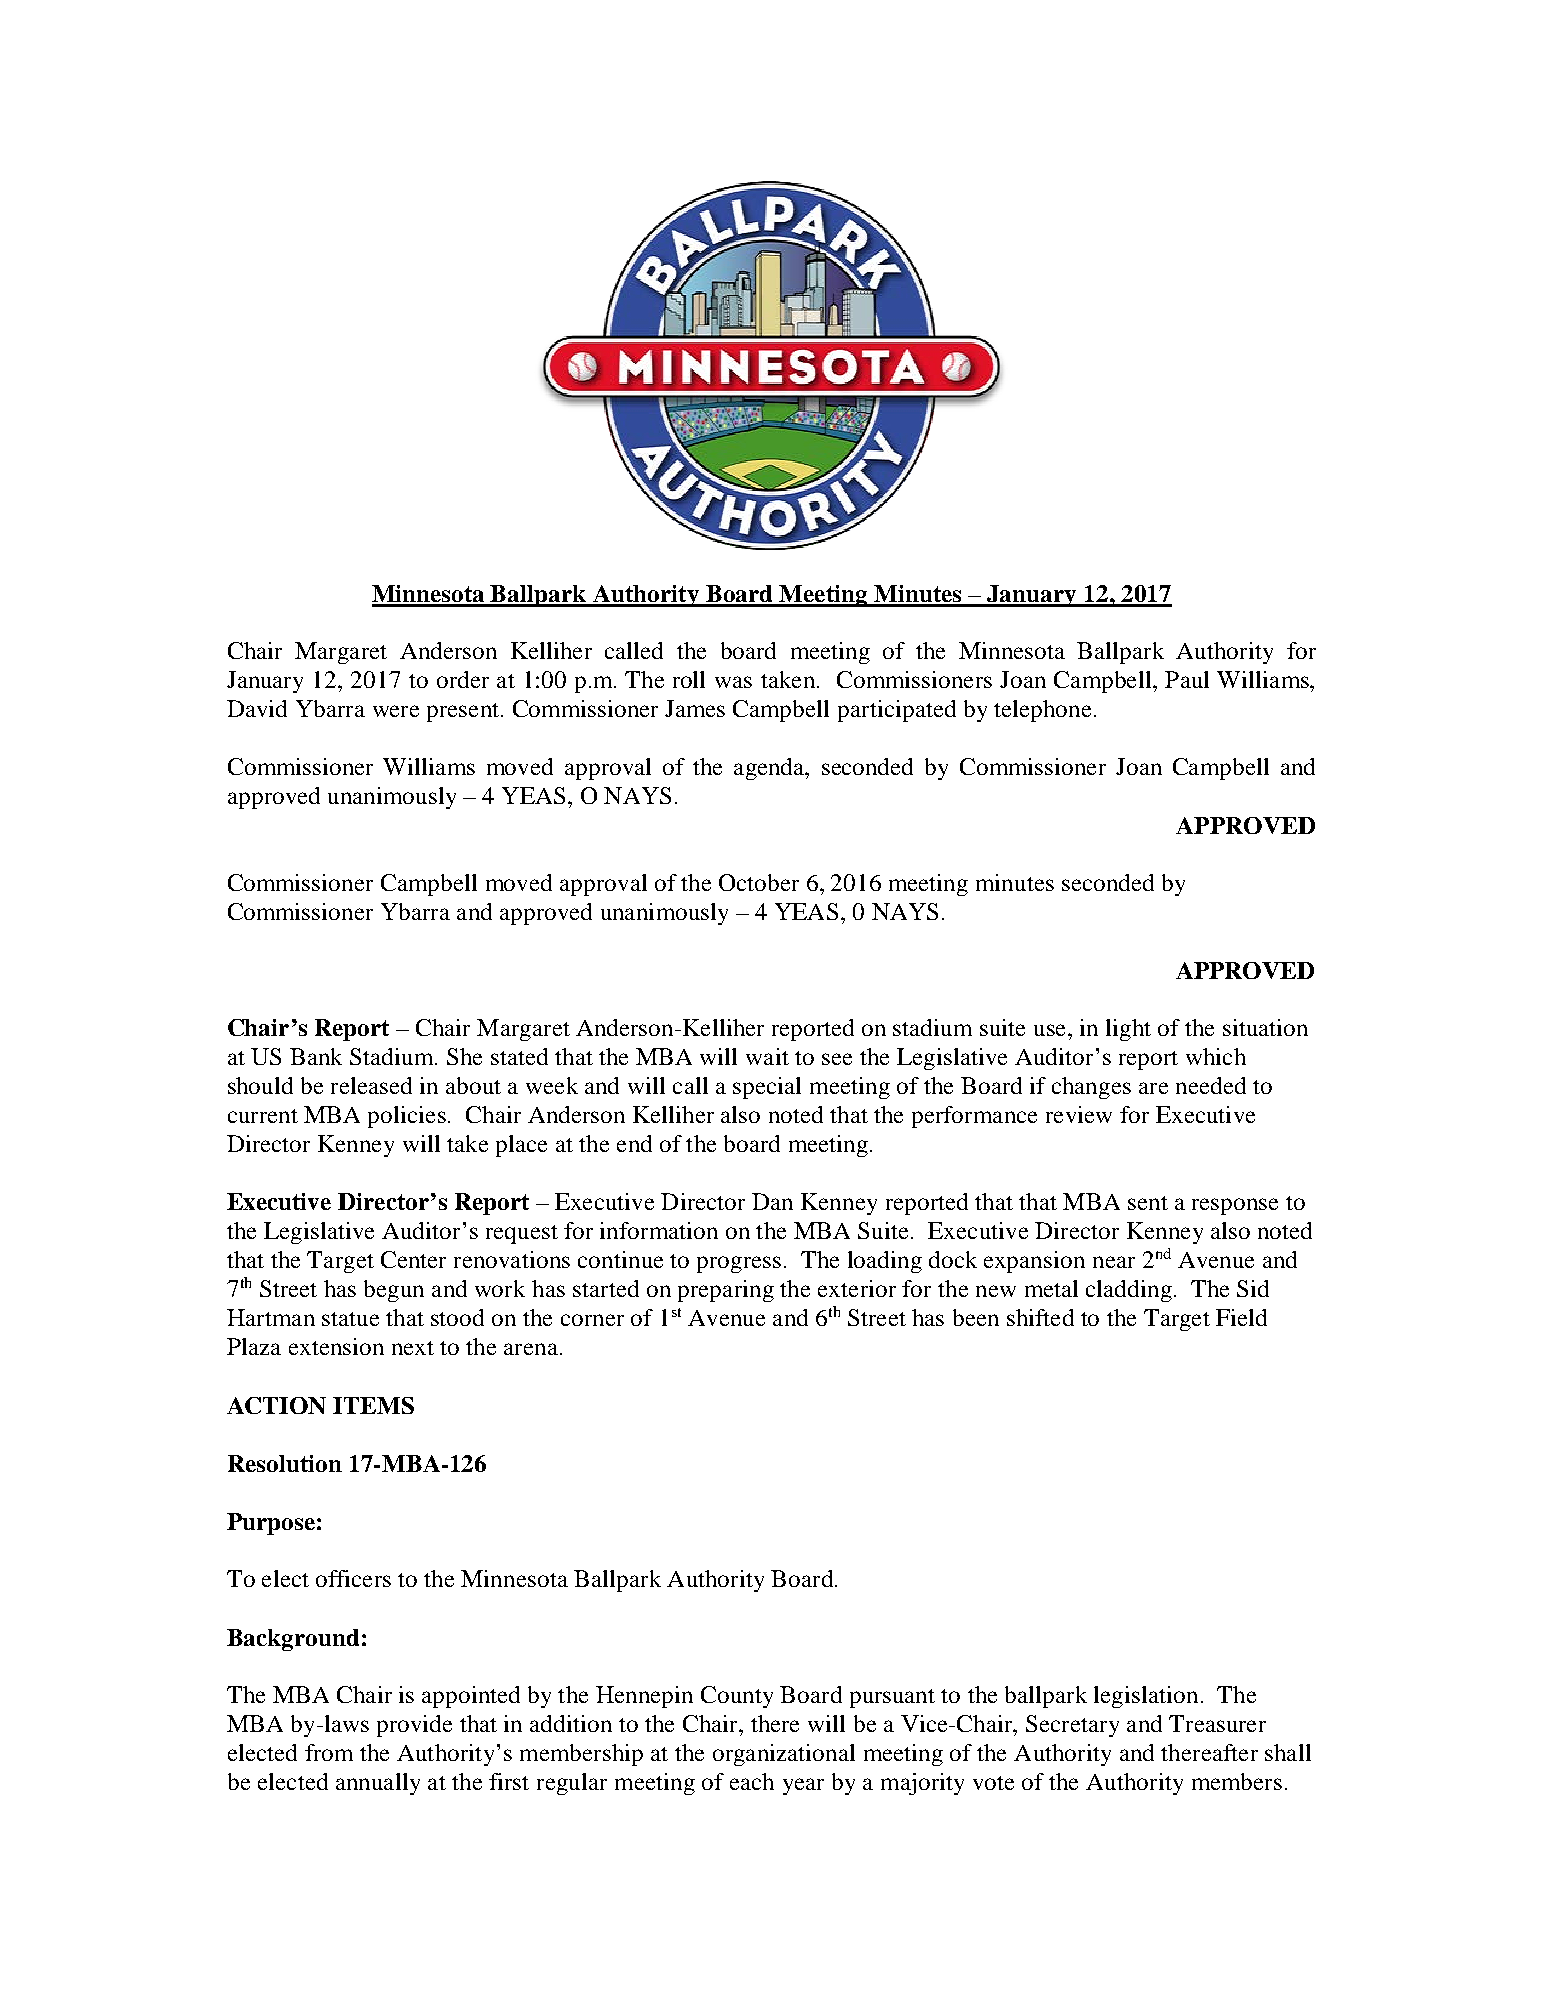  I want to click on policies, so click(407, 1117).
